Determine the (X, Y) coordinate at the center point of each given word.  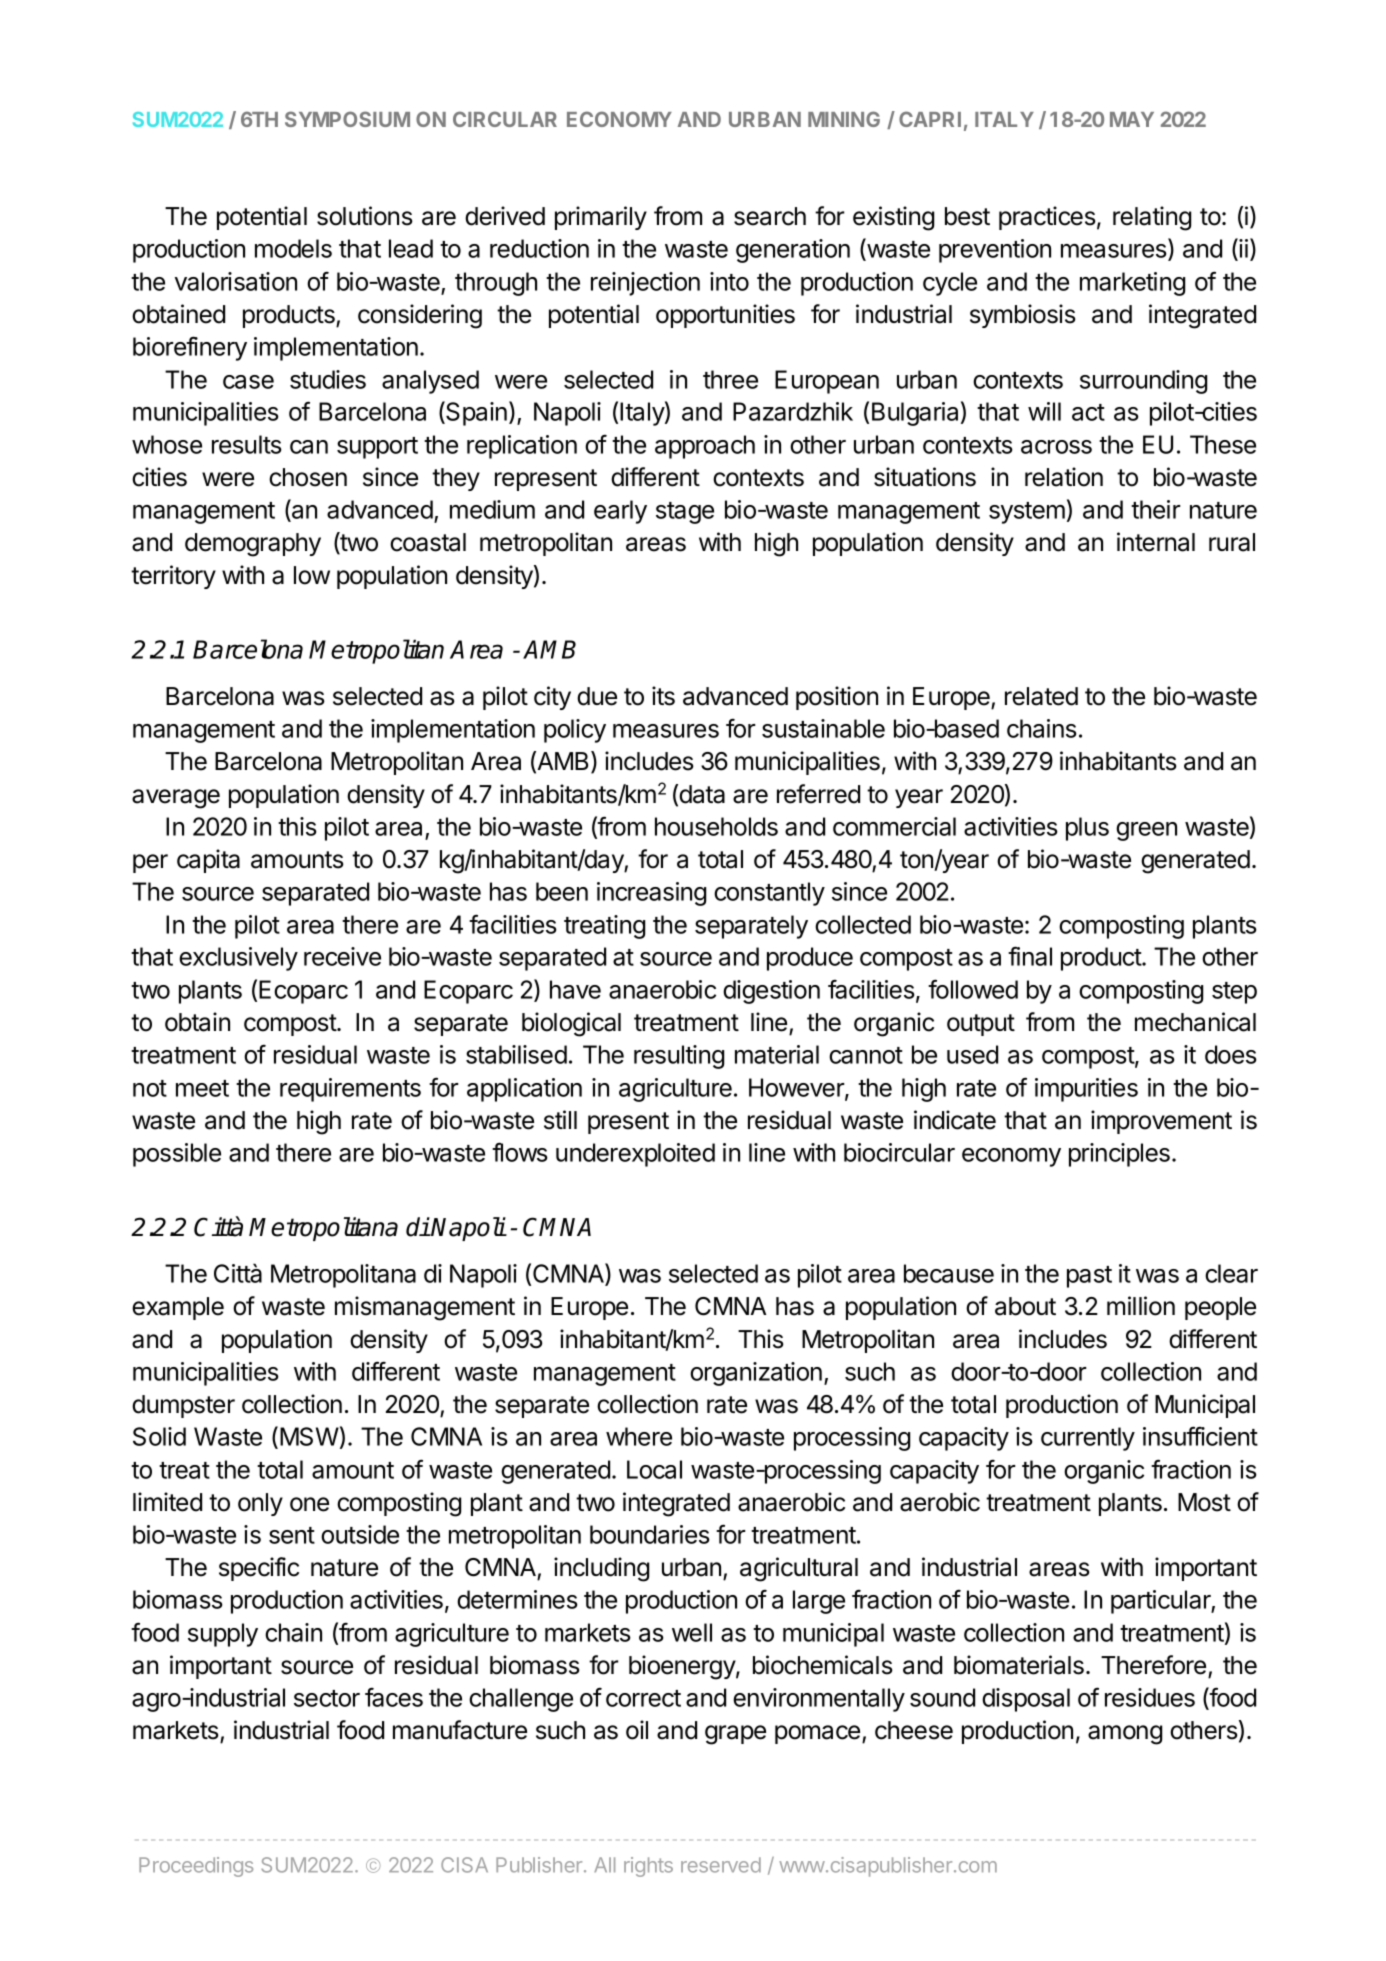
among (1125, 1735)
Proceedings (196, 1867)
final (1030, 956)
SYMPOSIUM (347, 119)
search (770, 216)
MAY (1132, 119)
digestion (771, 992)
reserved (721, 1865)
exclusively (238, 959)
